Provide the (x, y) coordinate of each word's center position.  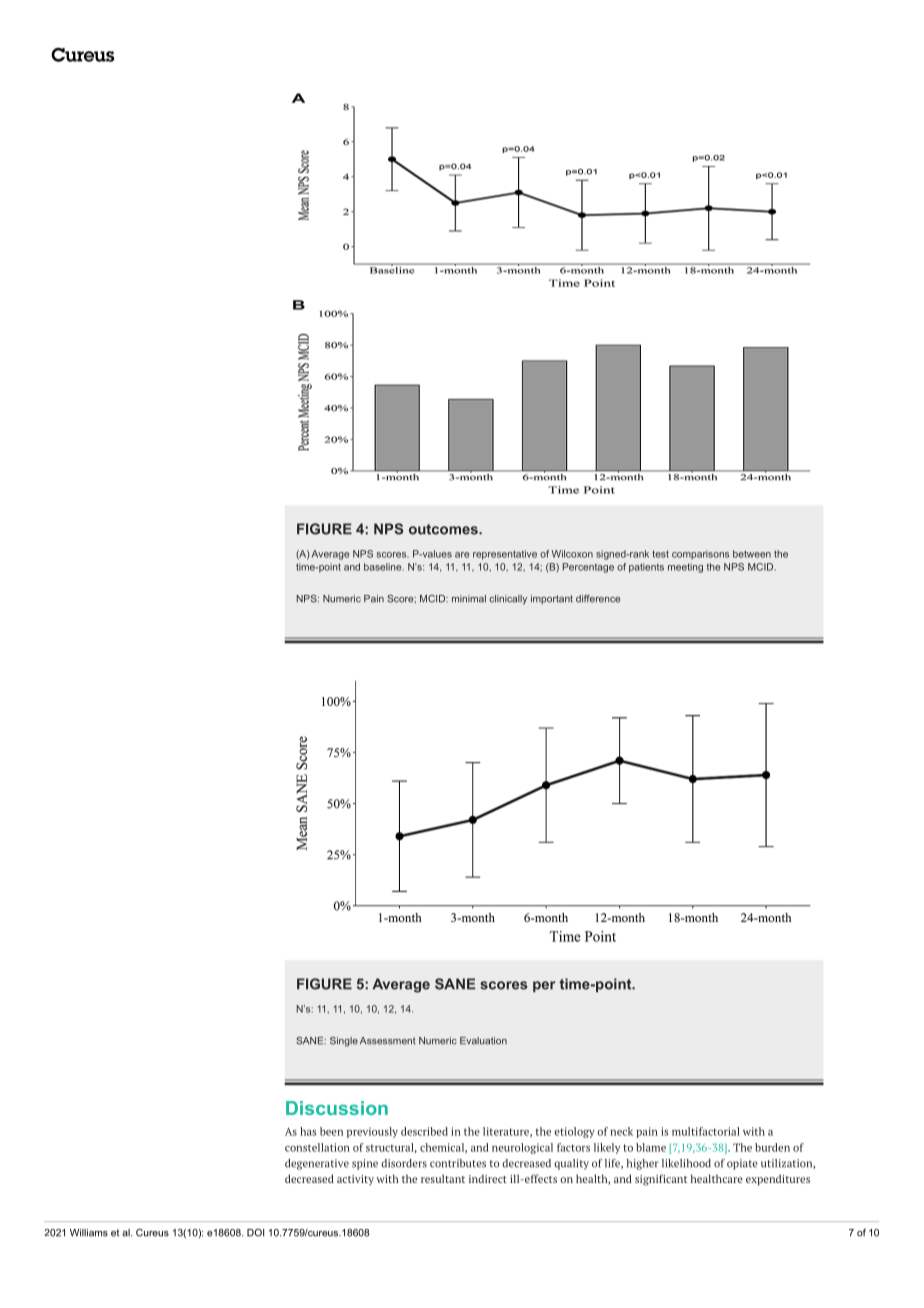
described (424, 1131)
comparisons (700, 555)
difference (598, 599)
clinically (508, 600)
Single (344, 1042)
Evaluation (483, 1041)
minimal (469, 599)
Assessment (388, 1041)
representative (505, 555)
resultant (443, 1178)
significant (661, 1180)
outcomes (444, 529)
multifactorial (706, 1131)
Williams (89, 1233)
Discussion (337, 1108)
